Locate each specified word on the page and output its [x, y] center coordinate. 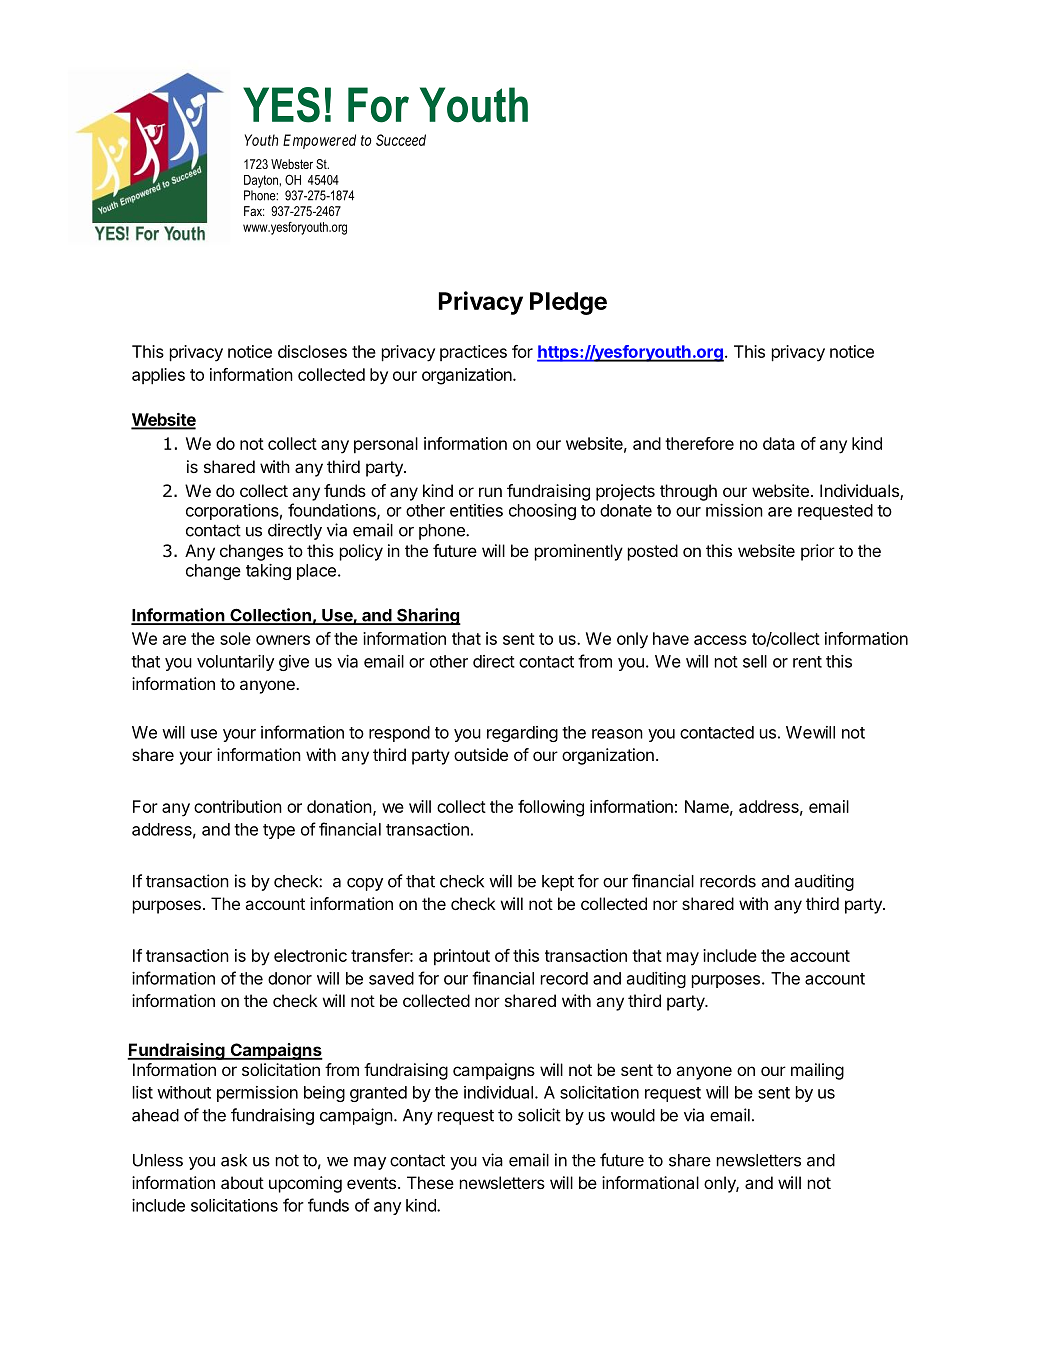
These [430, 1182]
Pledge [568, 303]
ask [234, 1160]
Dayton [261, 181]
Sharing [428, 616]
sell [755, 661]
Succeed [401, 140]
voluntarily [235, 663]
